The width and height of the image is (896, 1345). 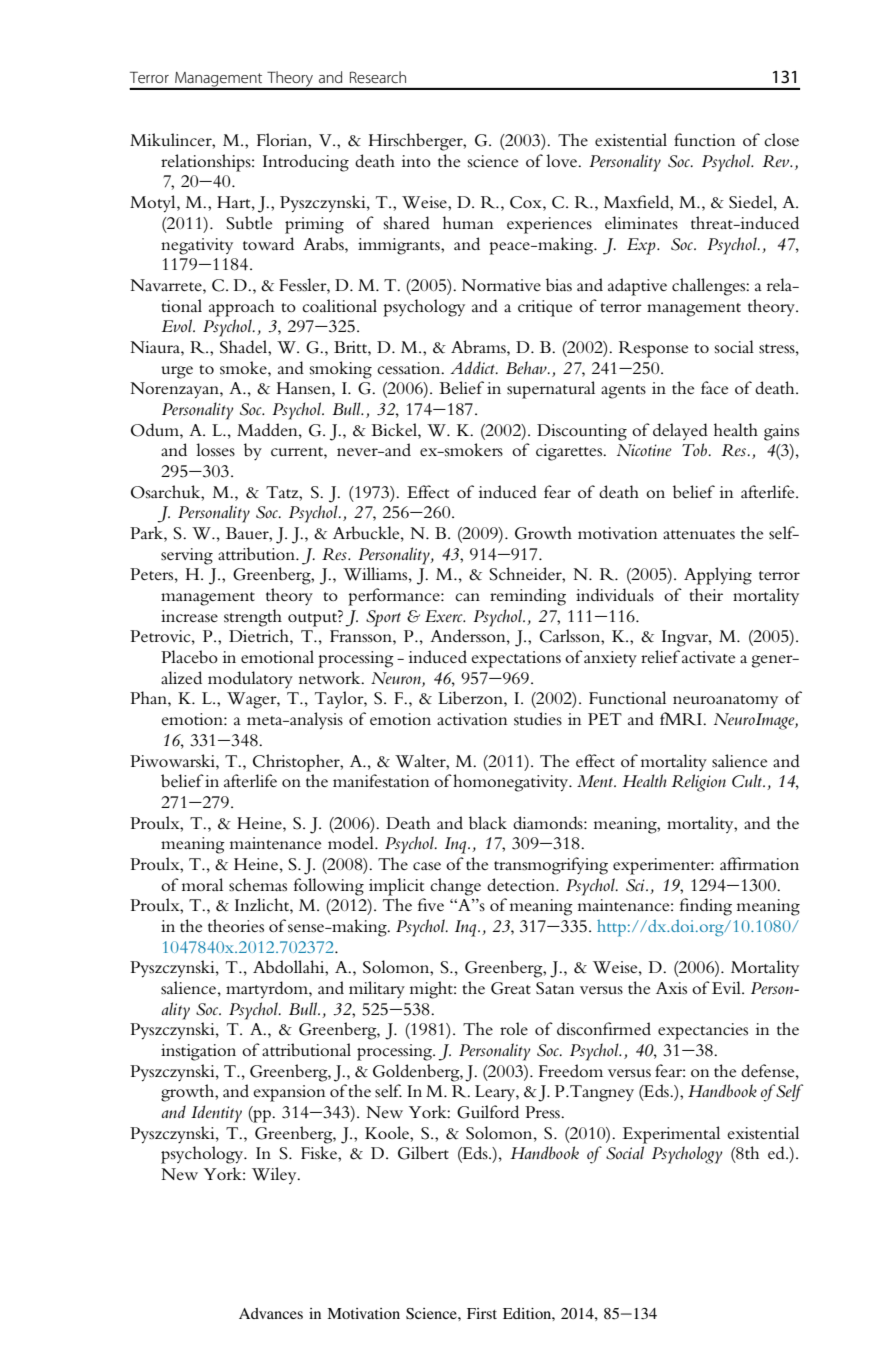 What do you see at coordinates (472, 719) in the image?
I see `activation` at bounding box center [472, 719].
